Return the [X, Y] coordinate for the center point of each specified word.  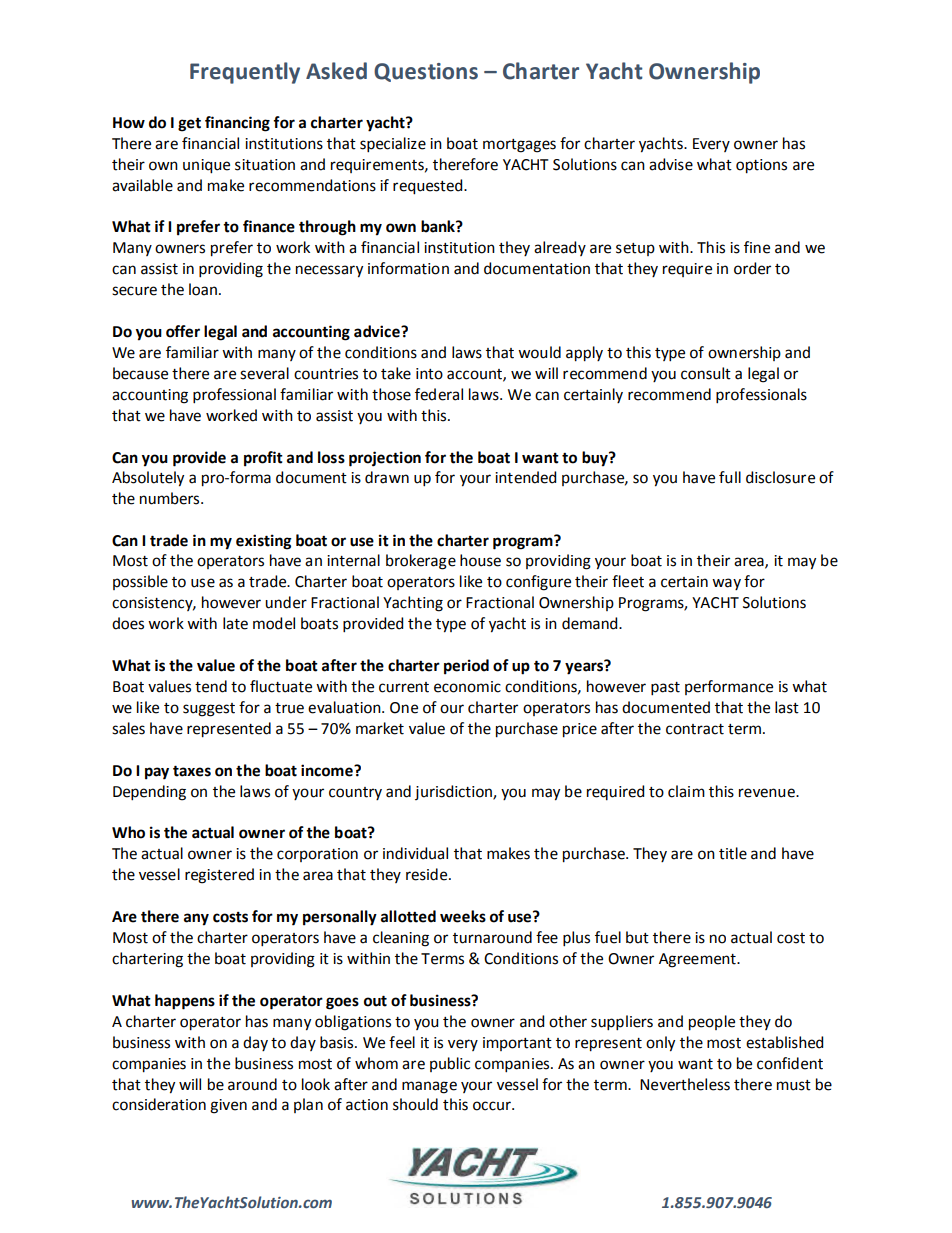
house [480, 560]
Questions [426, 72]
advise [671, 164]
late [235, 623]
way [726, 584]
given [228, 1106]
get [189, 125]
